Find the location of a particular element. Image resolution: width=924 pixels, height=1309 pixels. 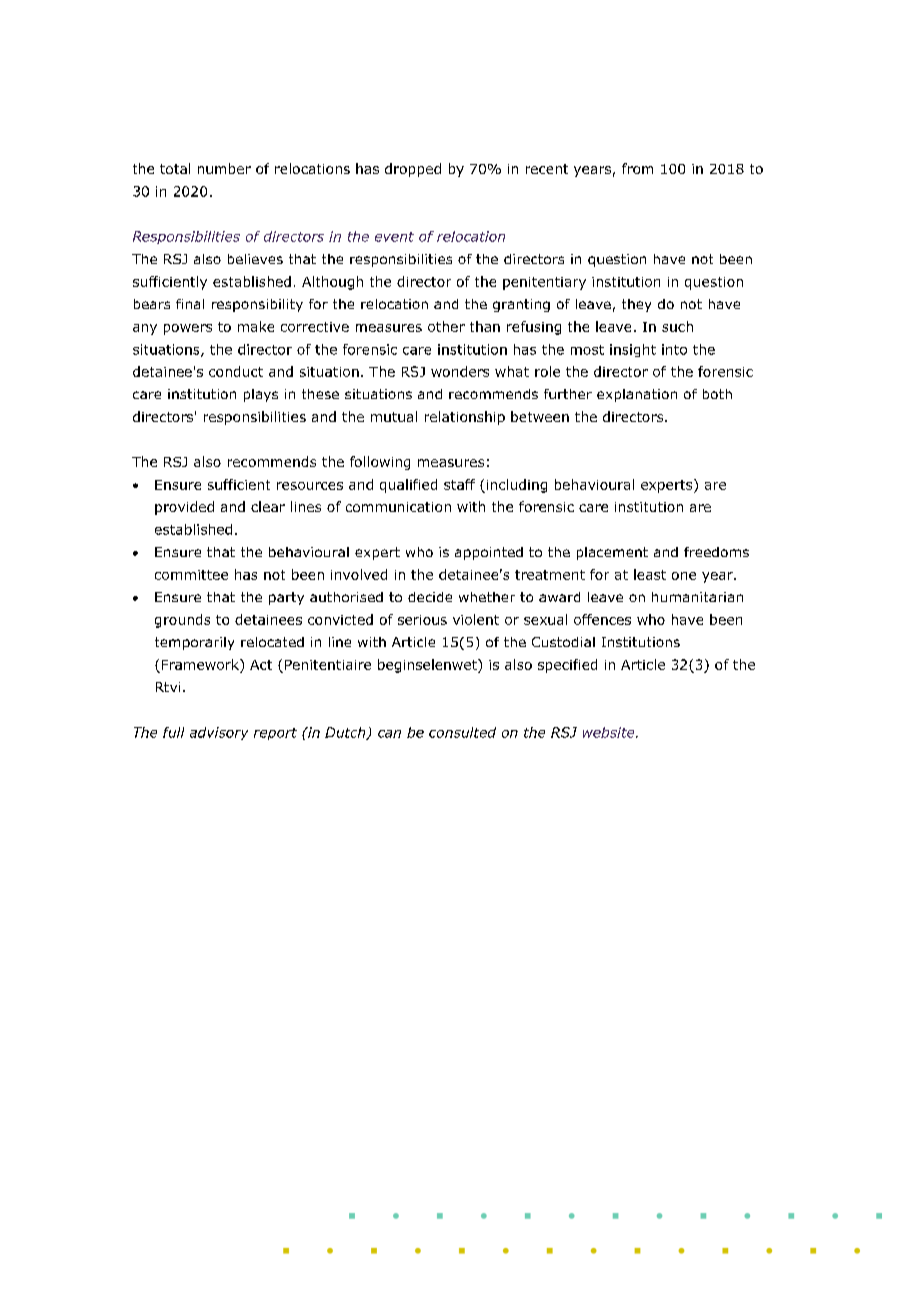

from is located at coordinates (637, 168).
